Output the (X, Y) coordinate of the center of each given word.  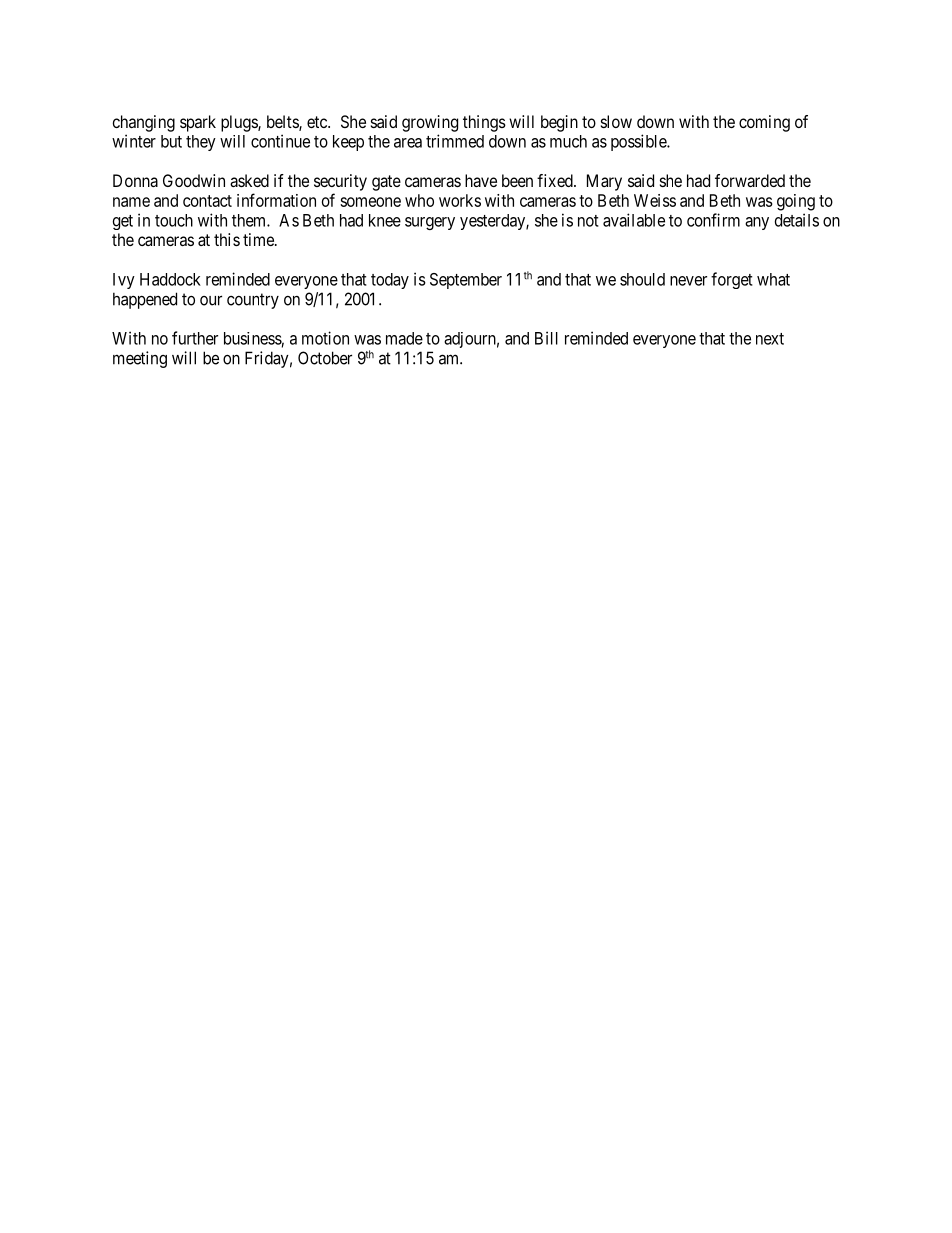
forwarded (750, 180)
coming (764, 123)
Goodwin (194, 180)
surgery (430, 223)
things (484, 123)
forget (732, 280)
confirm (713, 220)
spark (198, 123)
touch (174, 220)
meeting (140, 359)
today (390, 281)
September (466, 281)
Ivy (124, 281)
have (481, 180)
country (253, 301)
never (688, 281)
